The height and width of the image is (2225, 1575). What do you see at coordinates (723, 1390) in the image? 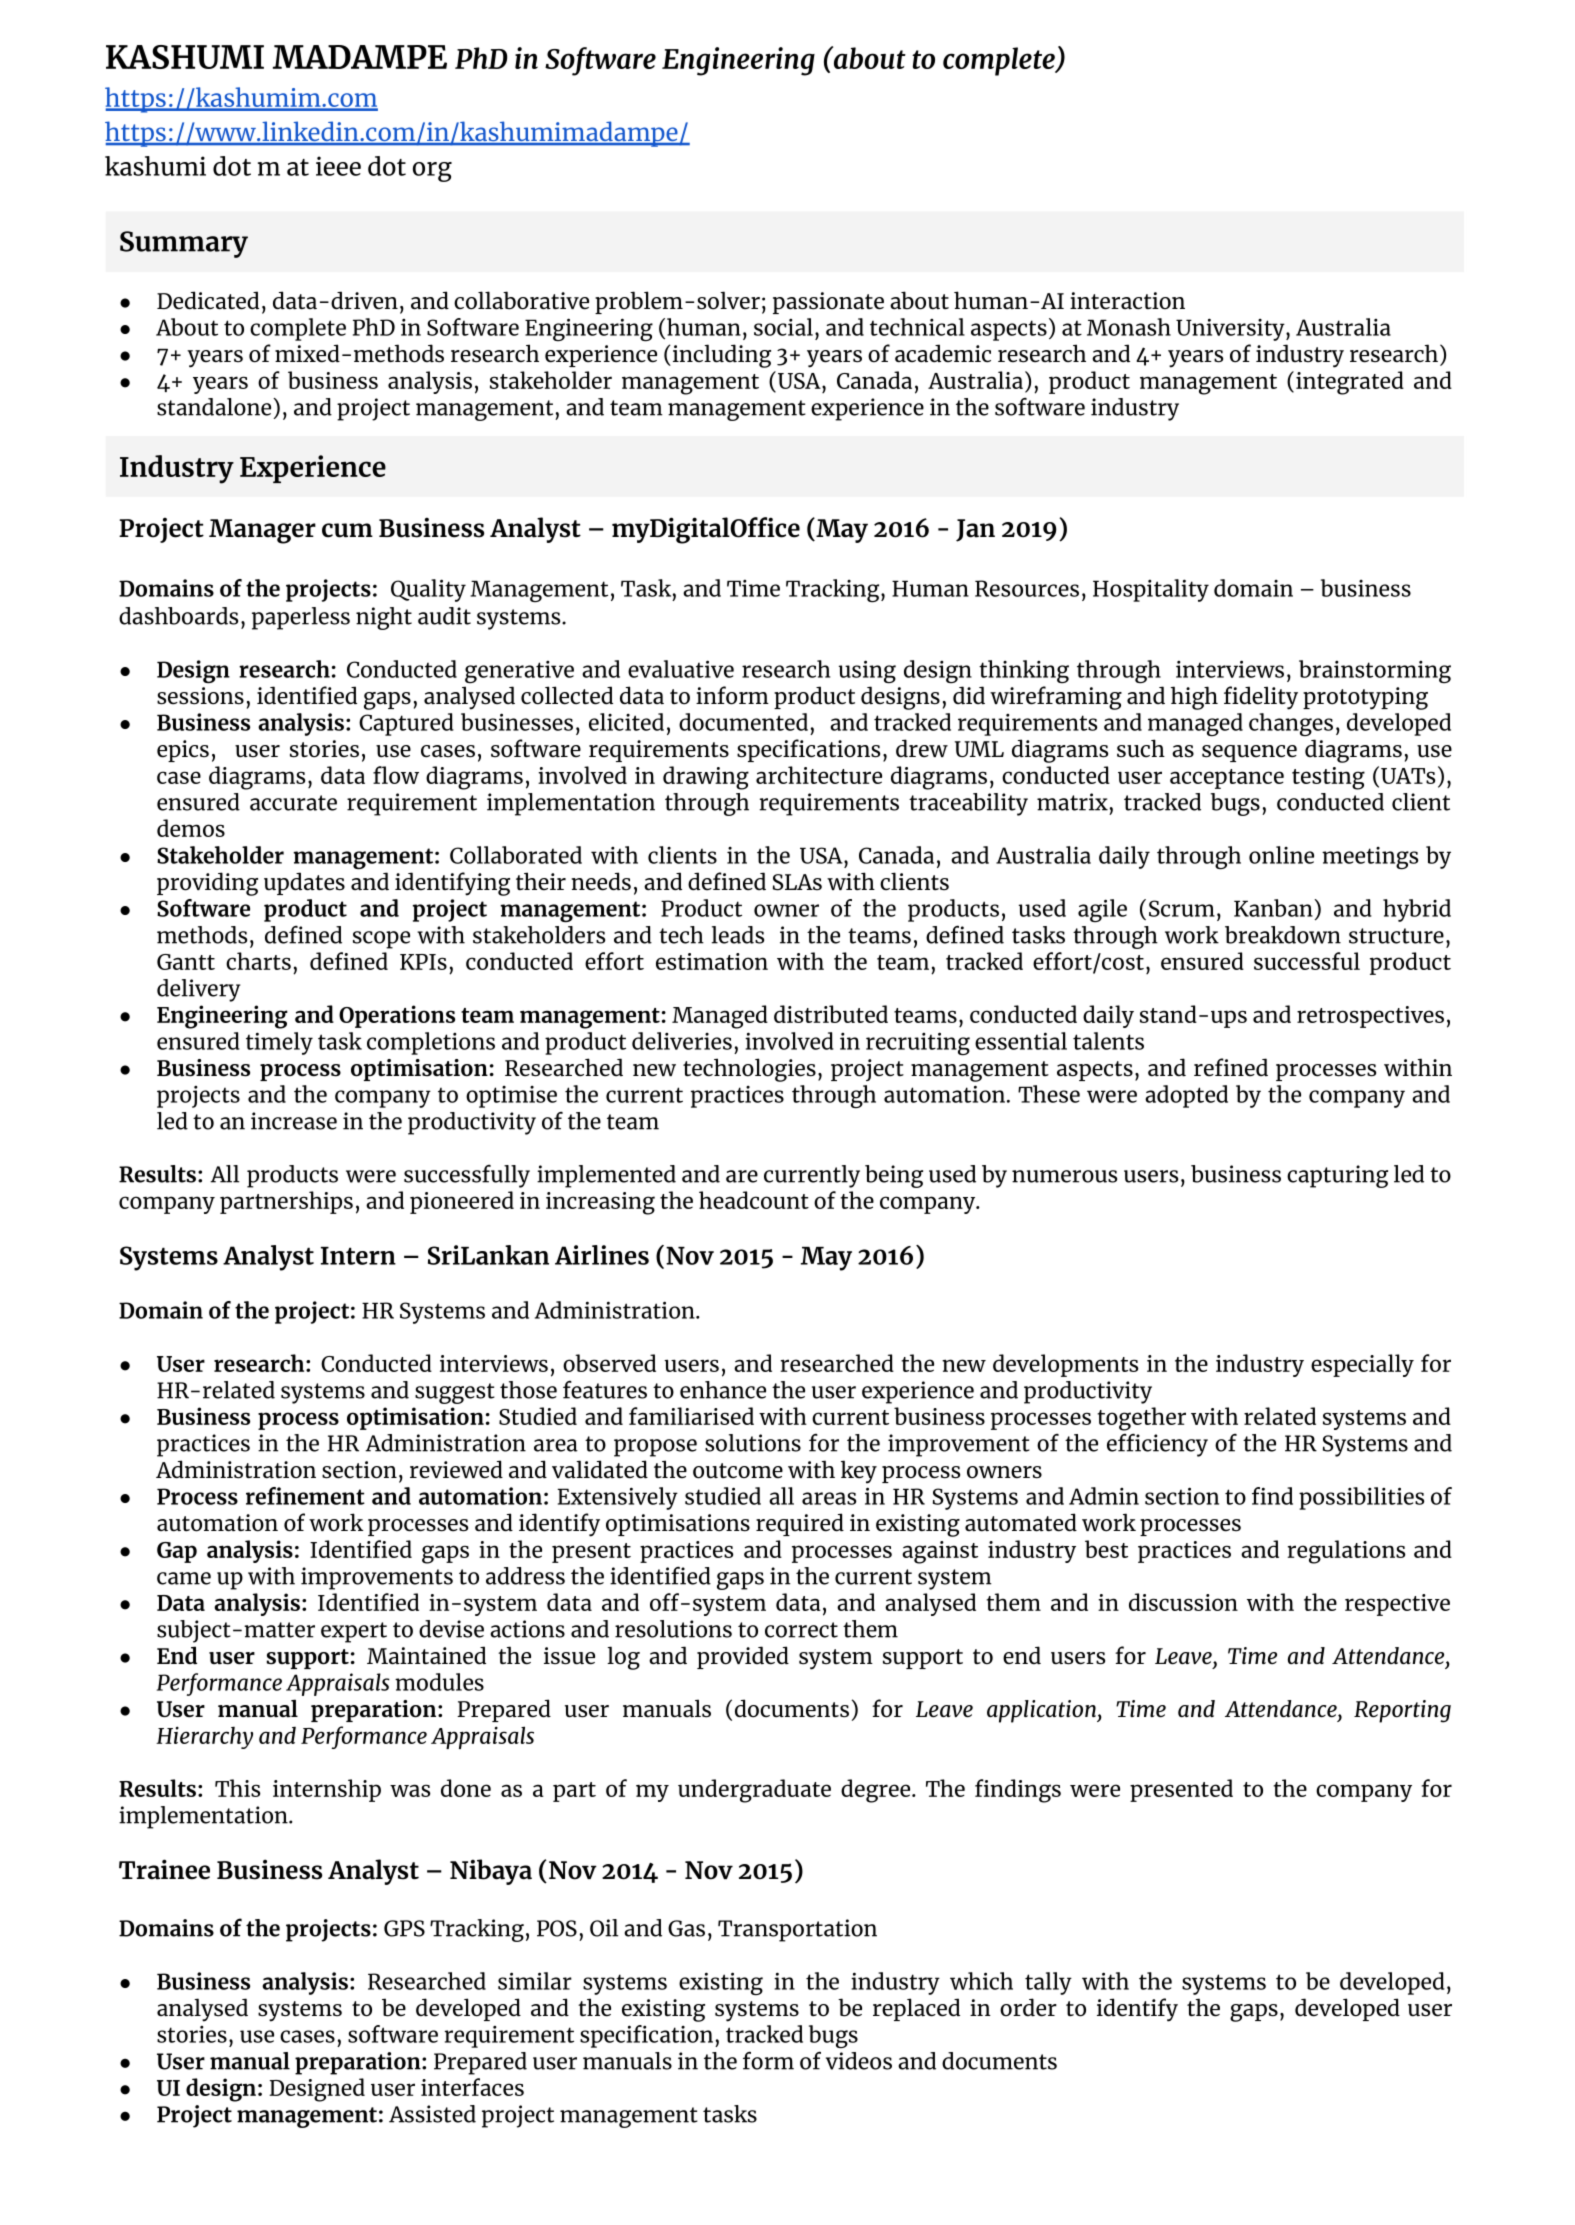
I see `enhance` at bounding box center [723, 1390].
